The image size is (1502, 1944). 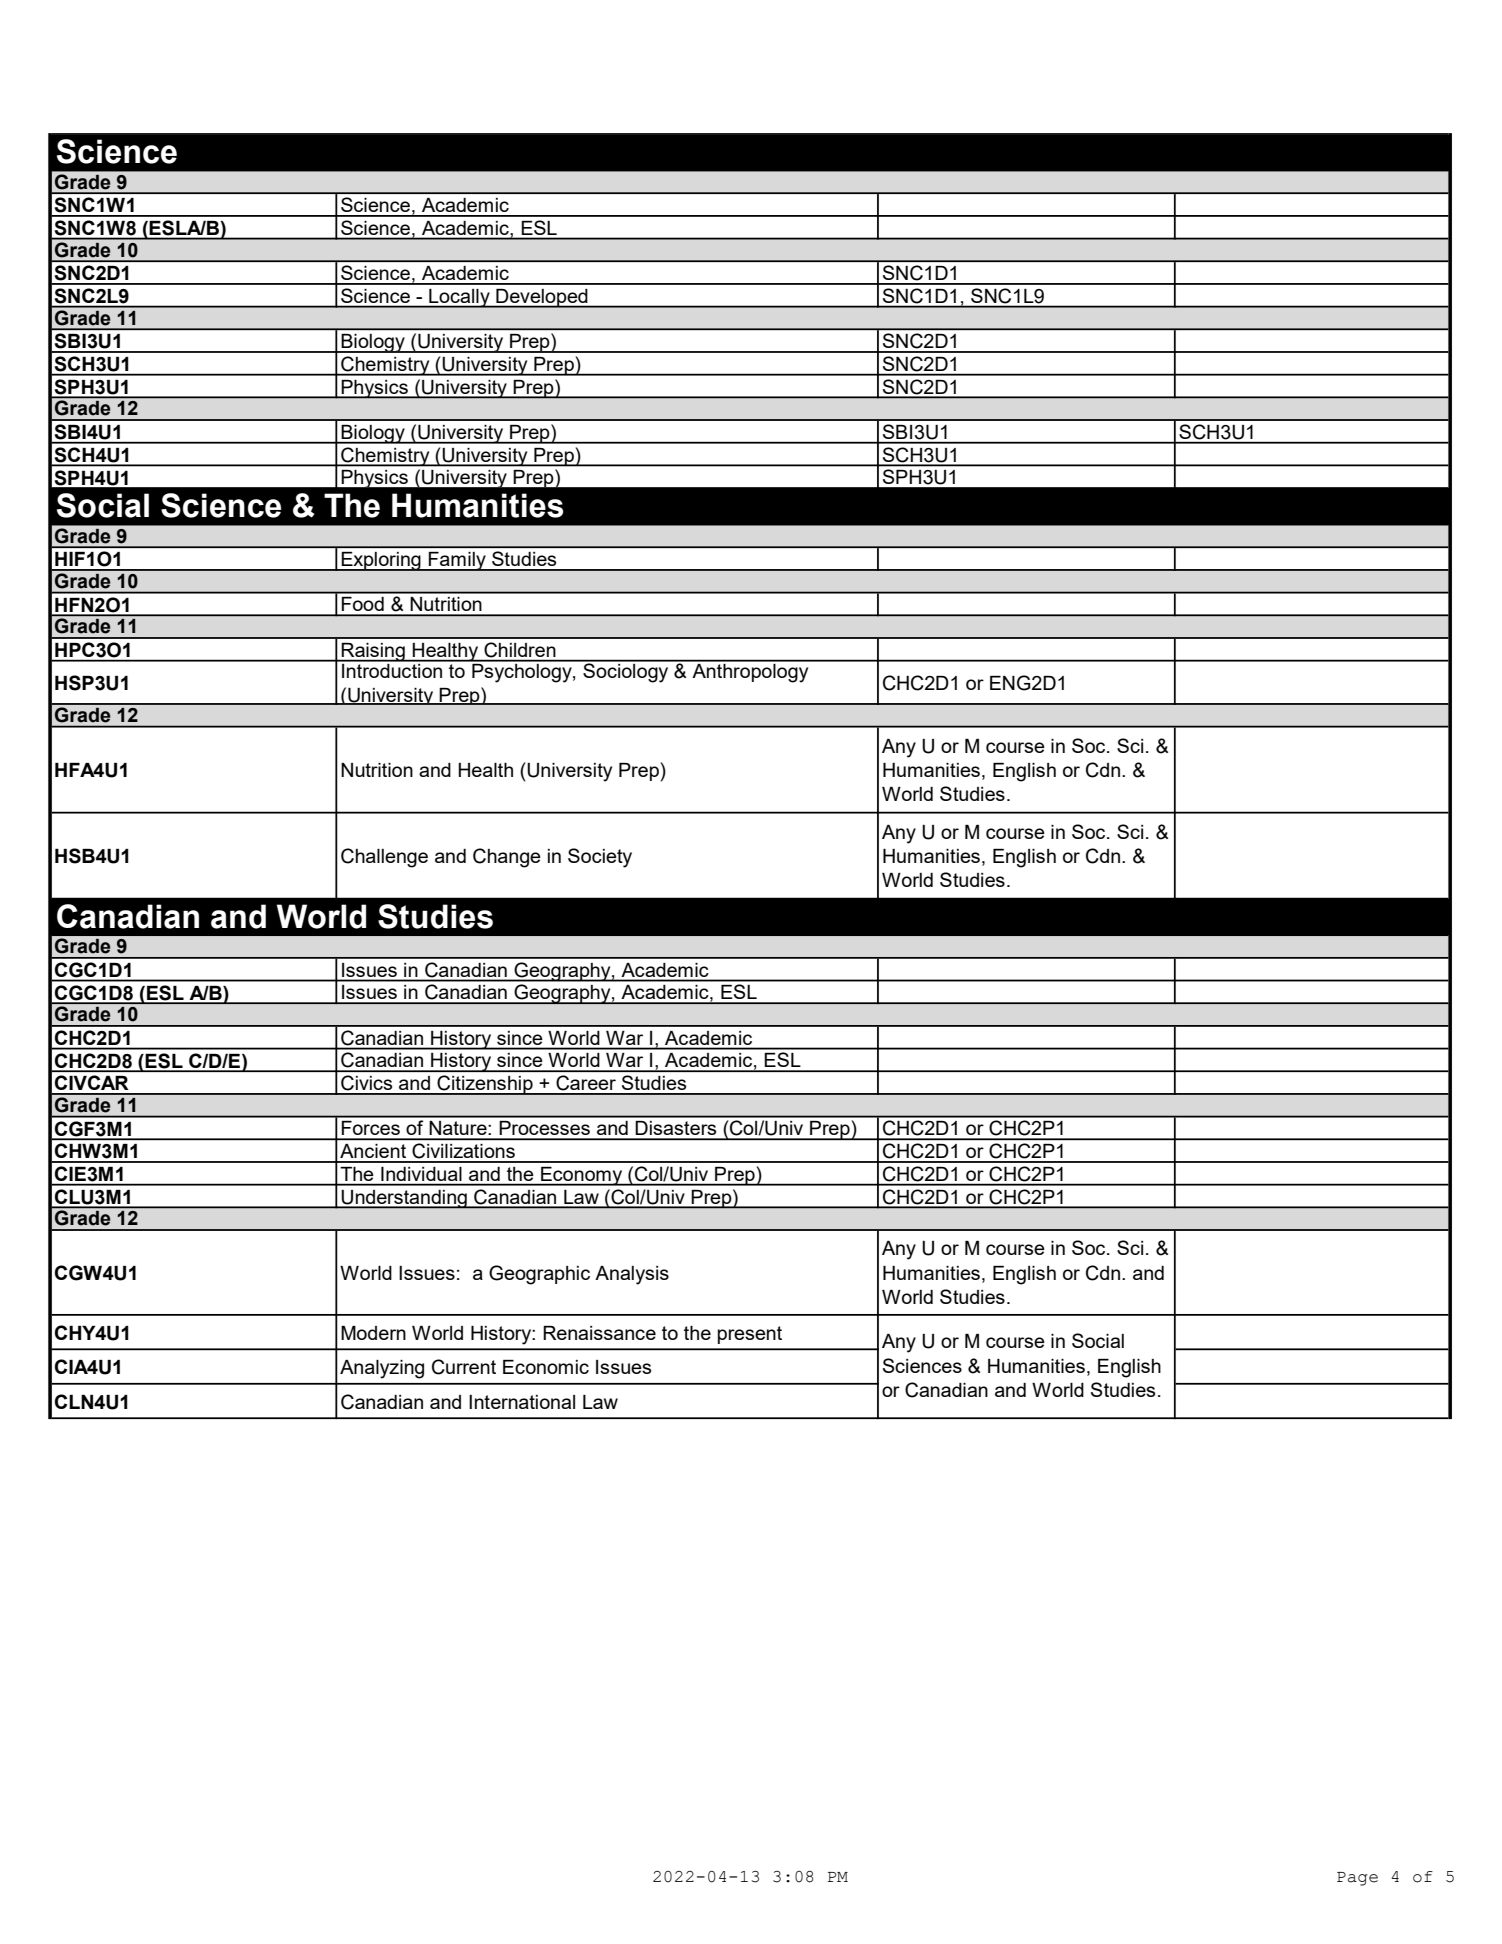 What do you see at coordinates (464, 1367) in the page?
I see `Current` at bounding box center [464, 1367].
